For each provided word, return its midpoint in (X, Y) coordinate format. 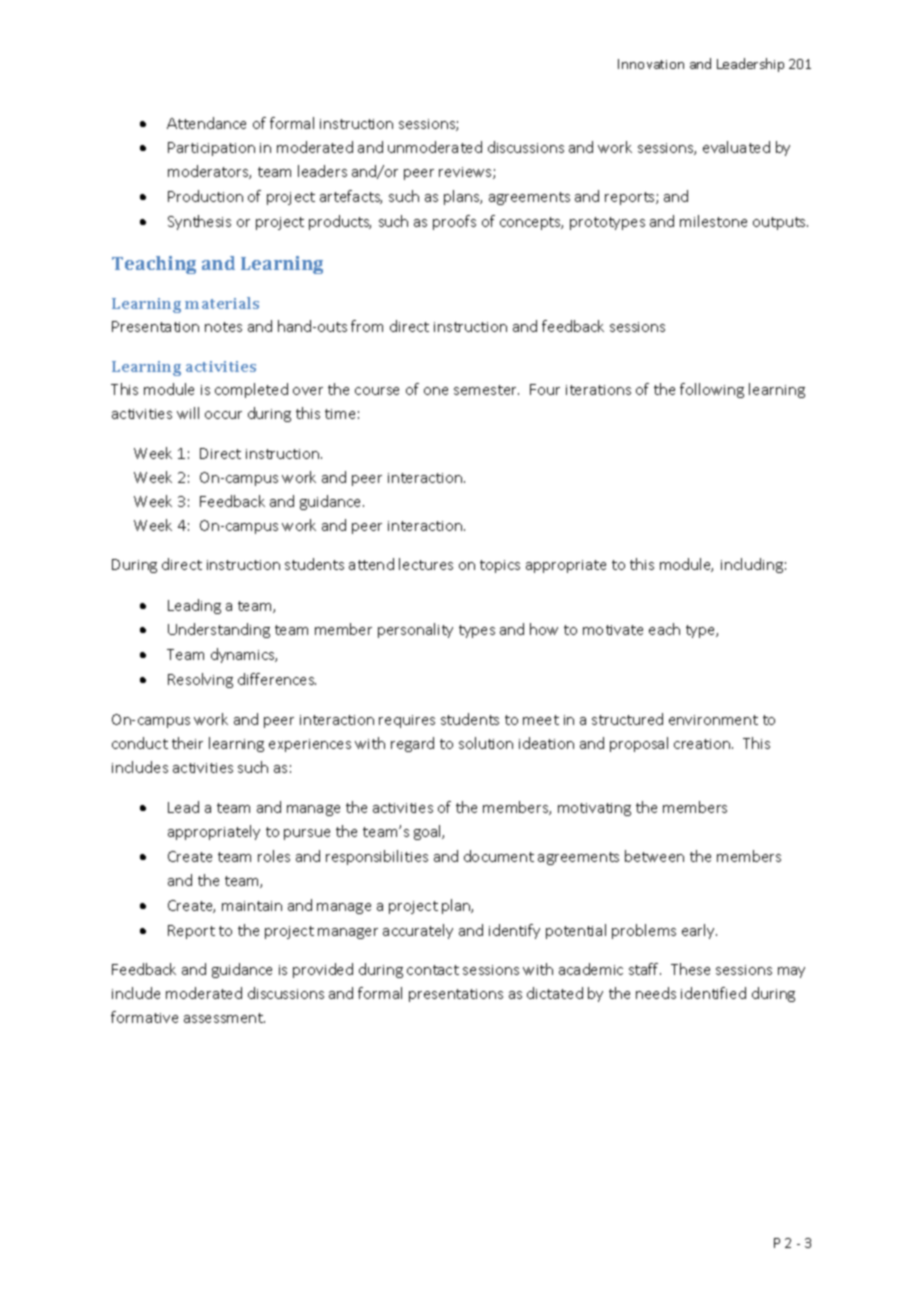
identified (713, 993)
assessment (224, 1018)
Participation (211, 149)
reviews (466, 173)
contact (433, 970)
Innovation (651, 64)
